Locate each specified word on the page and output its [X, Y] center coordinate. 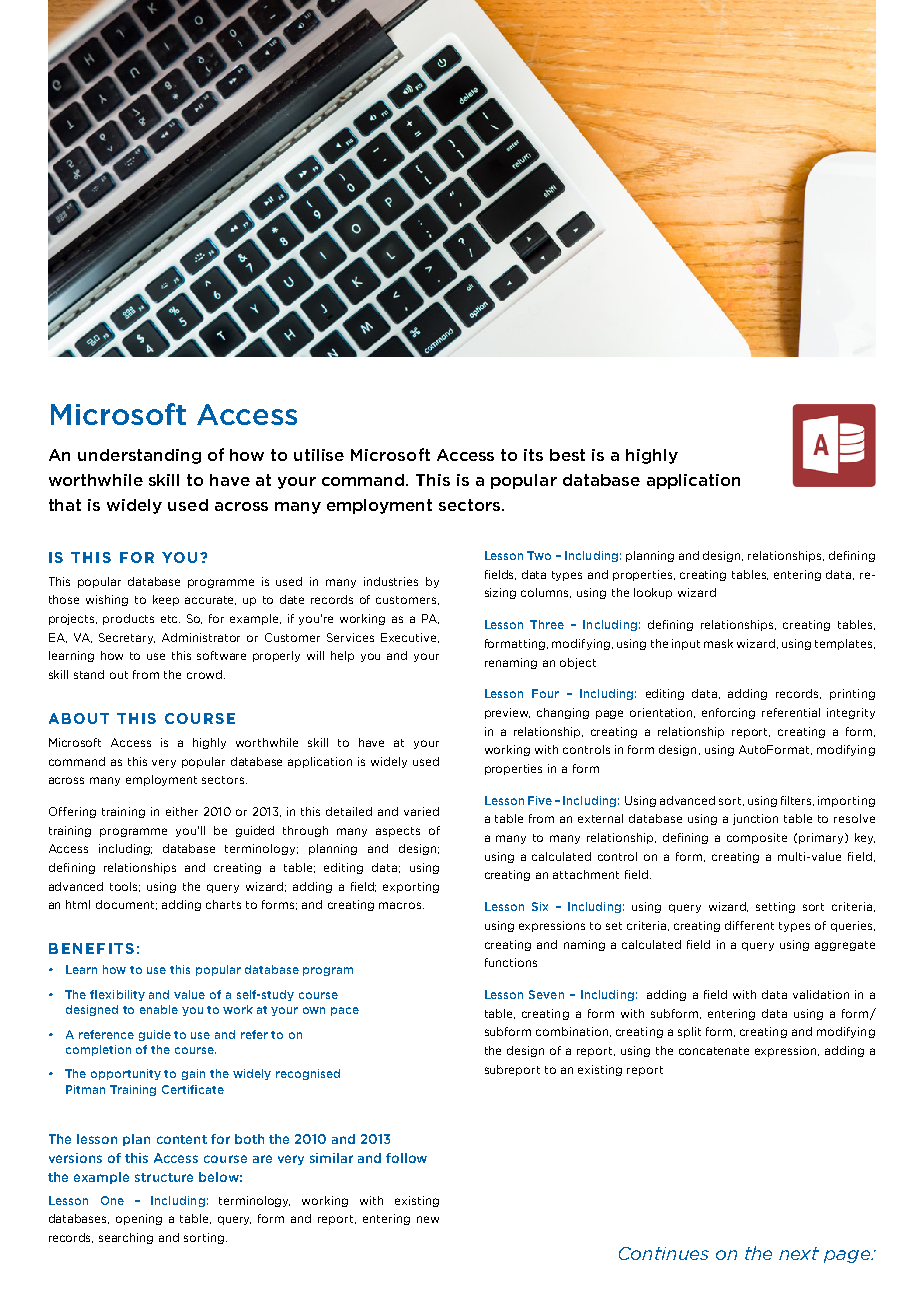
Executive [410, 638]
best [567, 455]
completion [98, 1050]
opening [139, 1219]
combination [573, 1032]
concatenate [714, 1051]
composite [757, 838]
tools [125, 887]
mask [718, 643]
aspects [398, 832]
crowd [206, 674]
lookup [653, 593]
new [428, 1219]
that [65, 505]
